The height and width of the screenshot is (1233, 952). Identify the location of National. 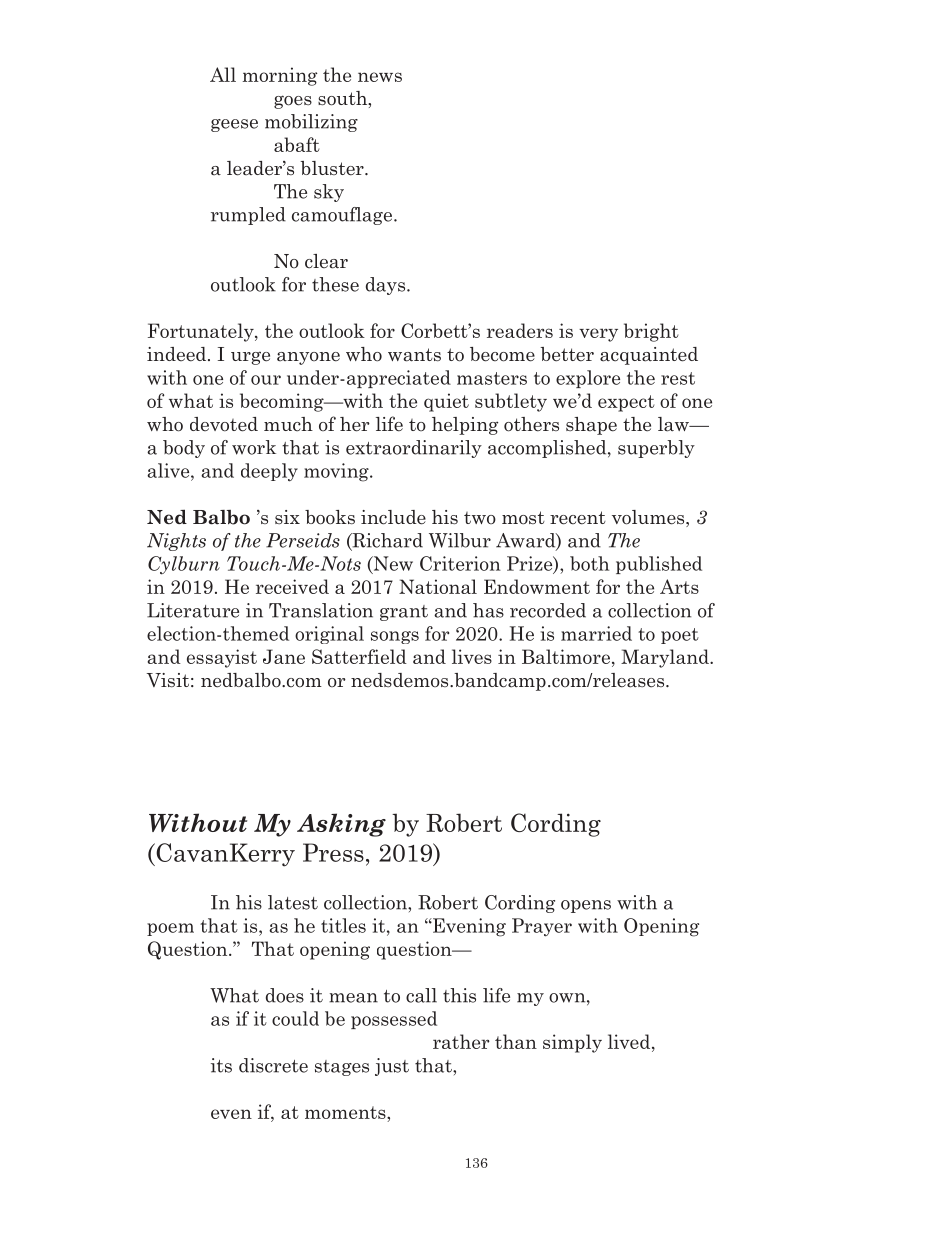
(438, 586).
